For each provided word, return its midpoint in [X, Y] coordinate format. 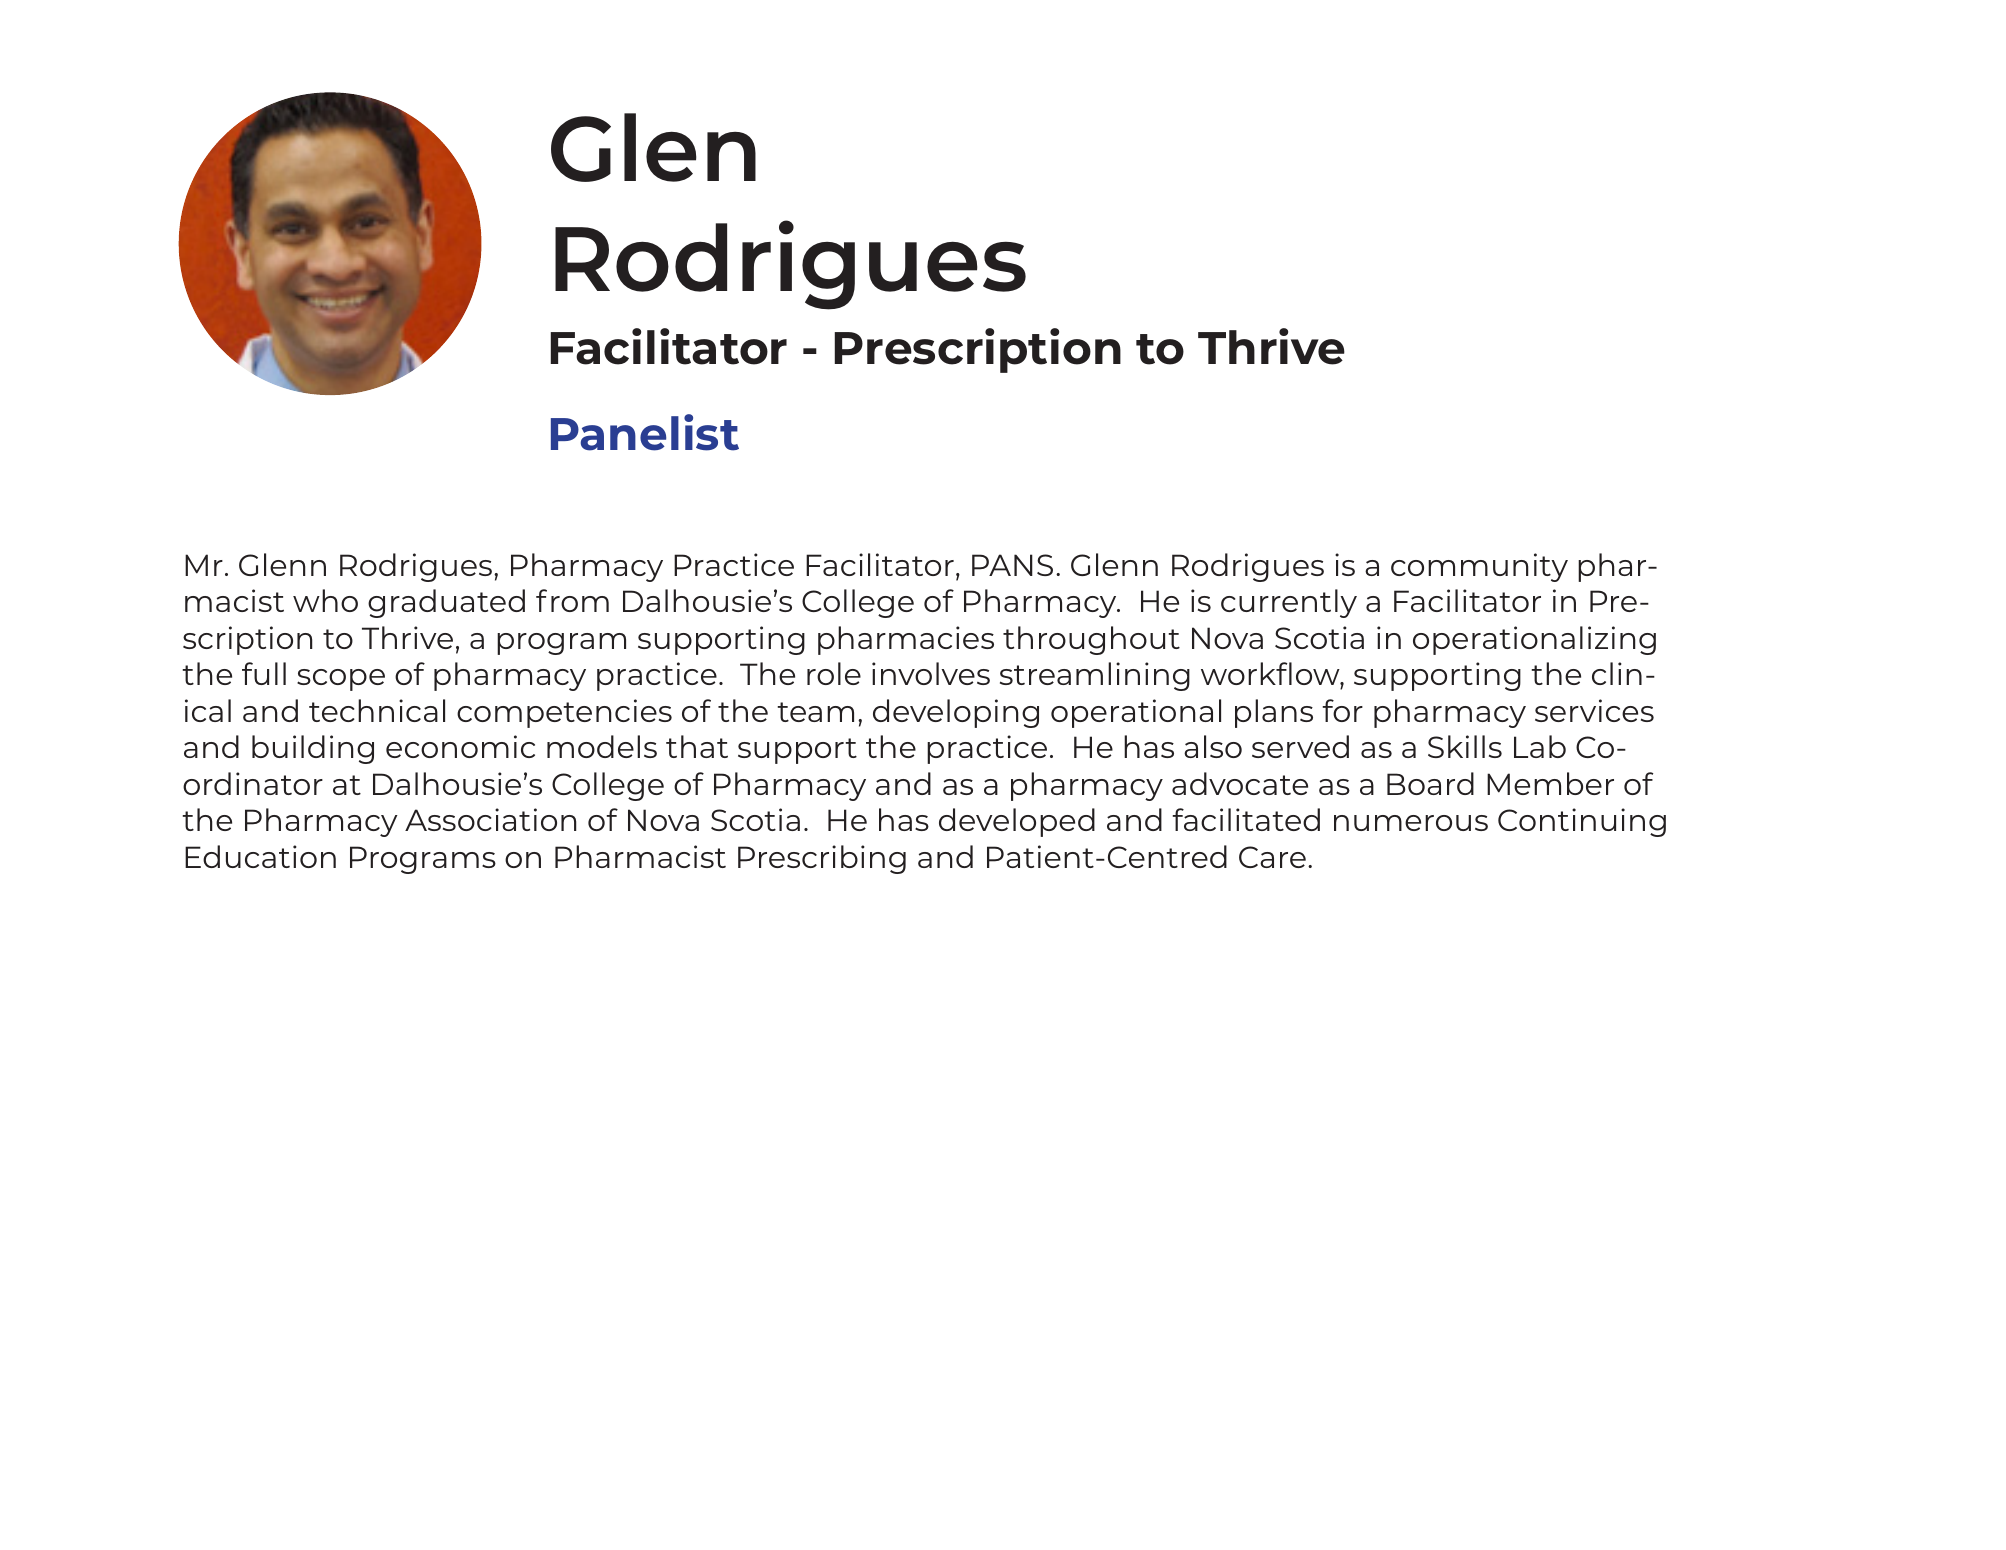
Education [260, 856]
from [572, 600]
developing [956, 713]
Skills [1465, 746]
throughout [1091, 640]
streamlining [1095, 676]
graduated [446, 603]
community [1479, 567]
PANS [1012, 565]
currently [1289, 603]
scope [341, 680]
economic [460, 746]
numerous [1411, 823]
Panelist [645, 432]
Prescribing [822, 859]
